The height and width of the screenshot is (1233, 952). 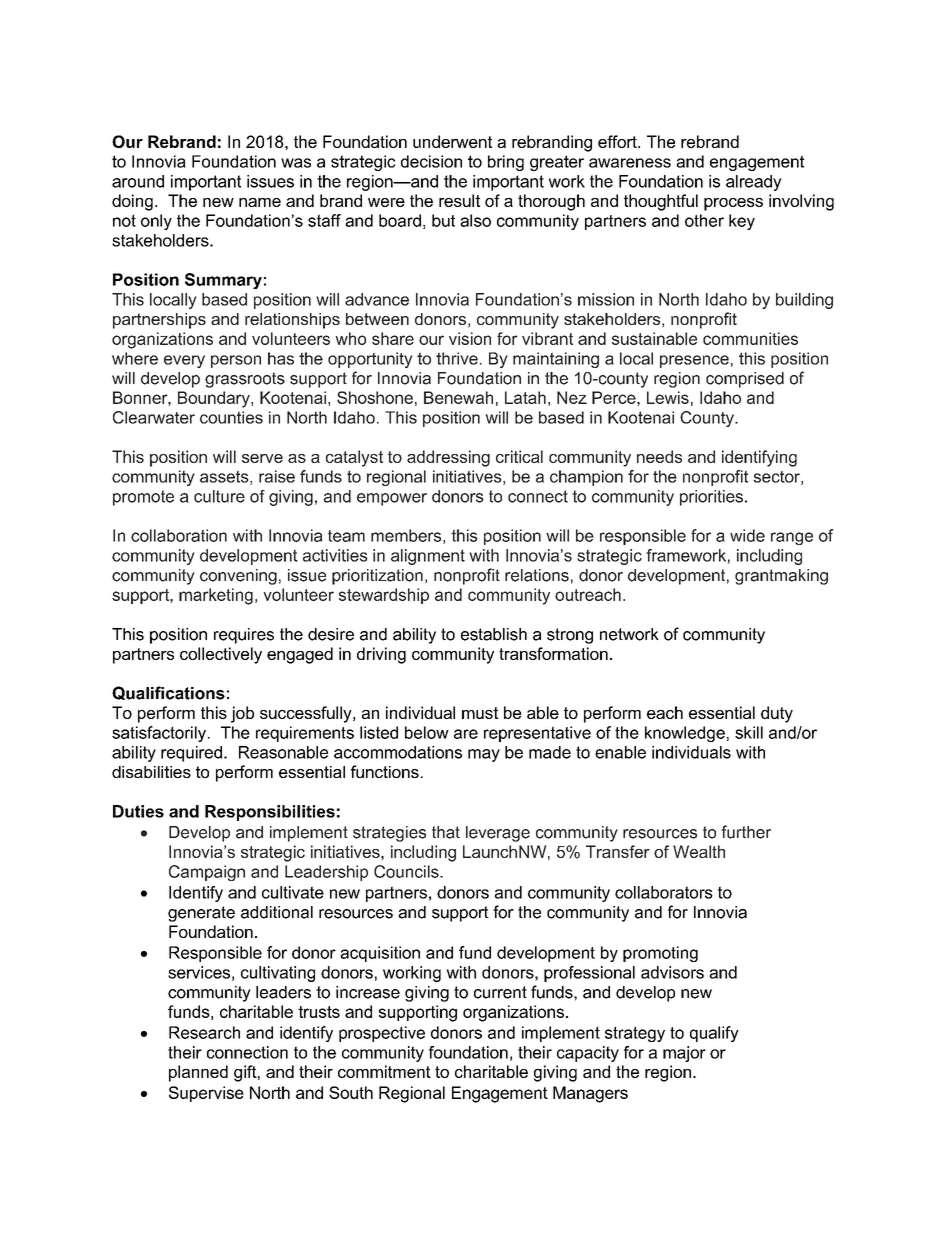 I want to click on thrive, so click(x=457, y=358).
